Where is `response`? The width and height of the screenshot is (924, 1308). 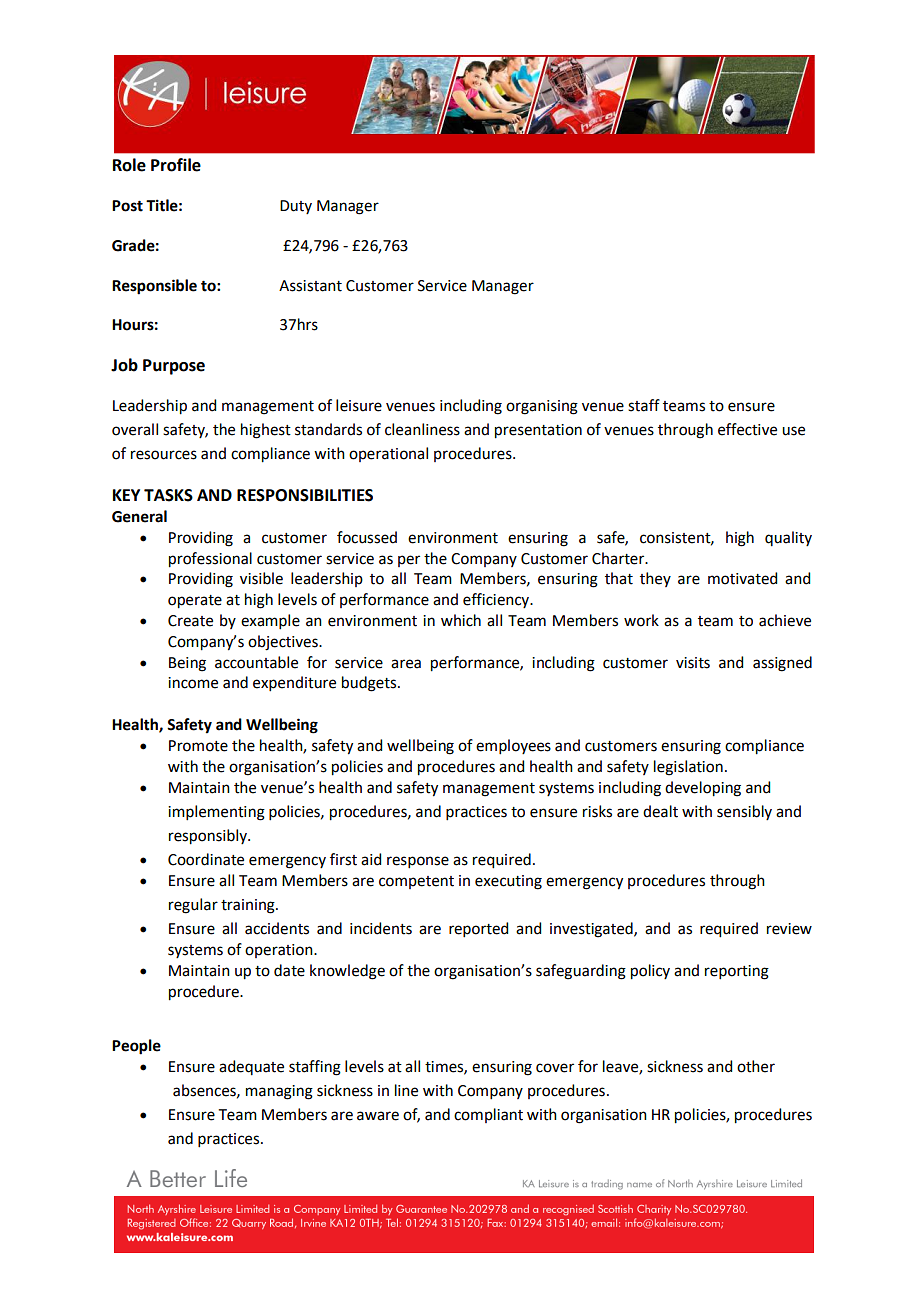 response is located at coordinates (418, 862).
